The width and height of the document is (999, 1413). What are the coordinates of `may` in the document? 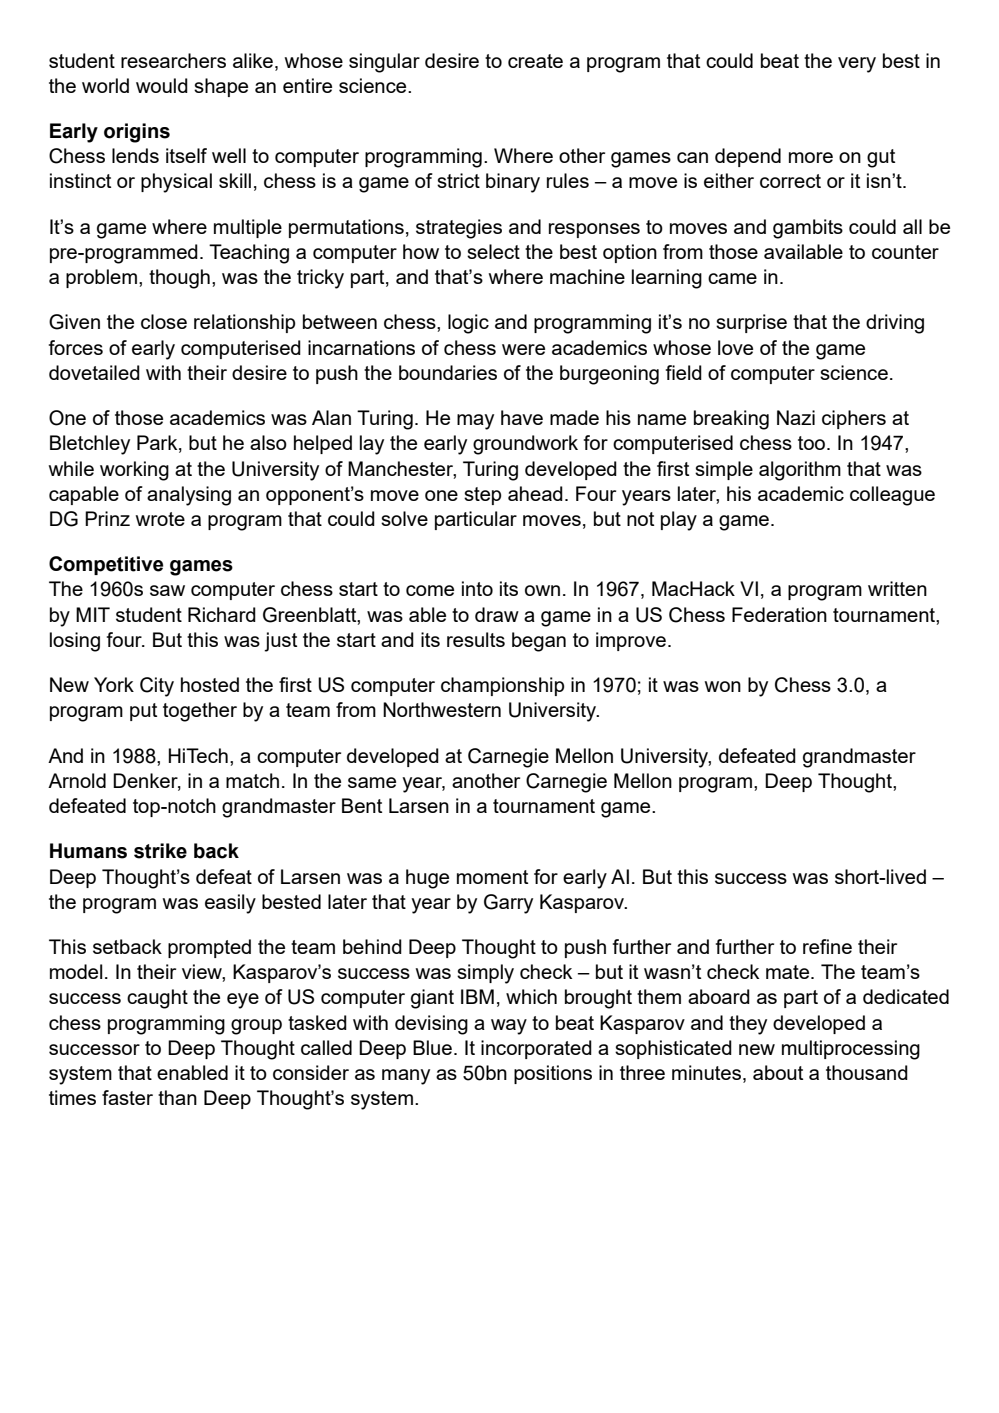 It's located at (475, 422).
